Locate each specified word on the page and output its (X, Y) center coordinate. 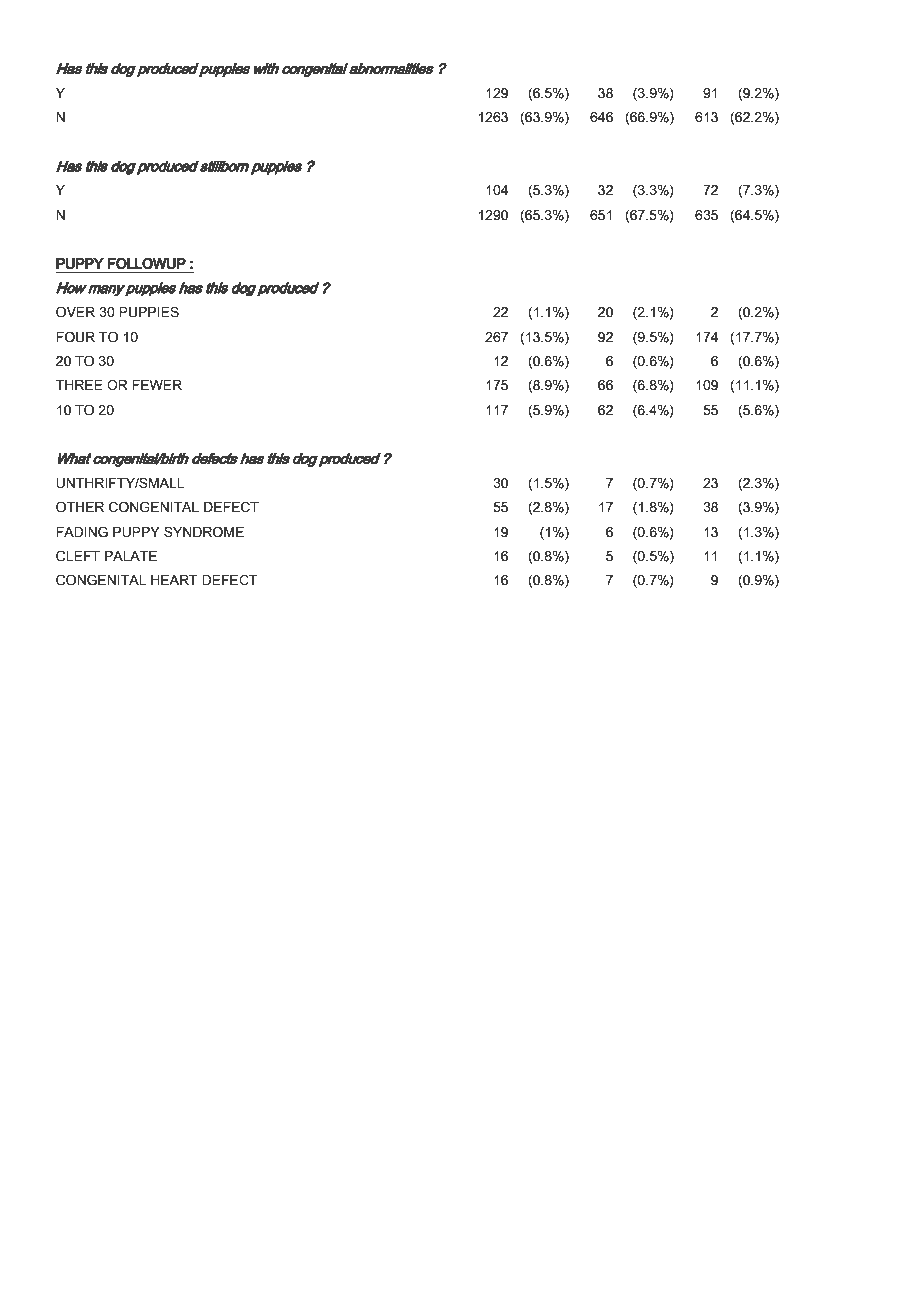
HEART (174, 580)
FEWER (157, 385)
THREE (79, 385)
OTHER (80, 507)
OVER (75, 312)
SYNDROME (204, 532)
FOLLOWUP (146, 263)
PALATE (131, 556)
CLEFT (78, 556)
